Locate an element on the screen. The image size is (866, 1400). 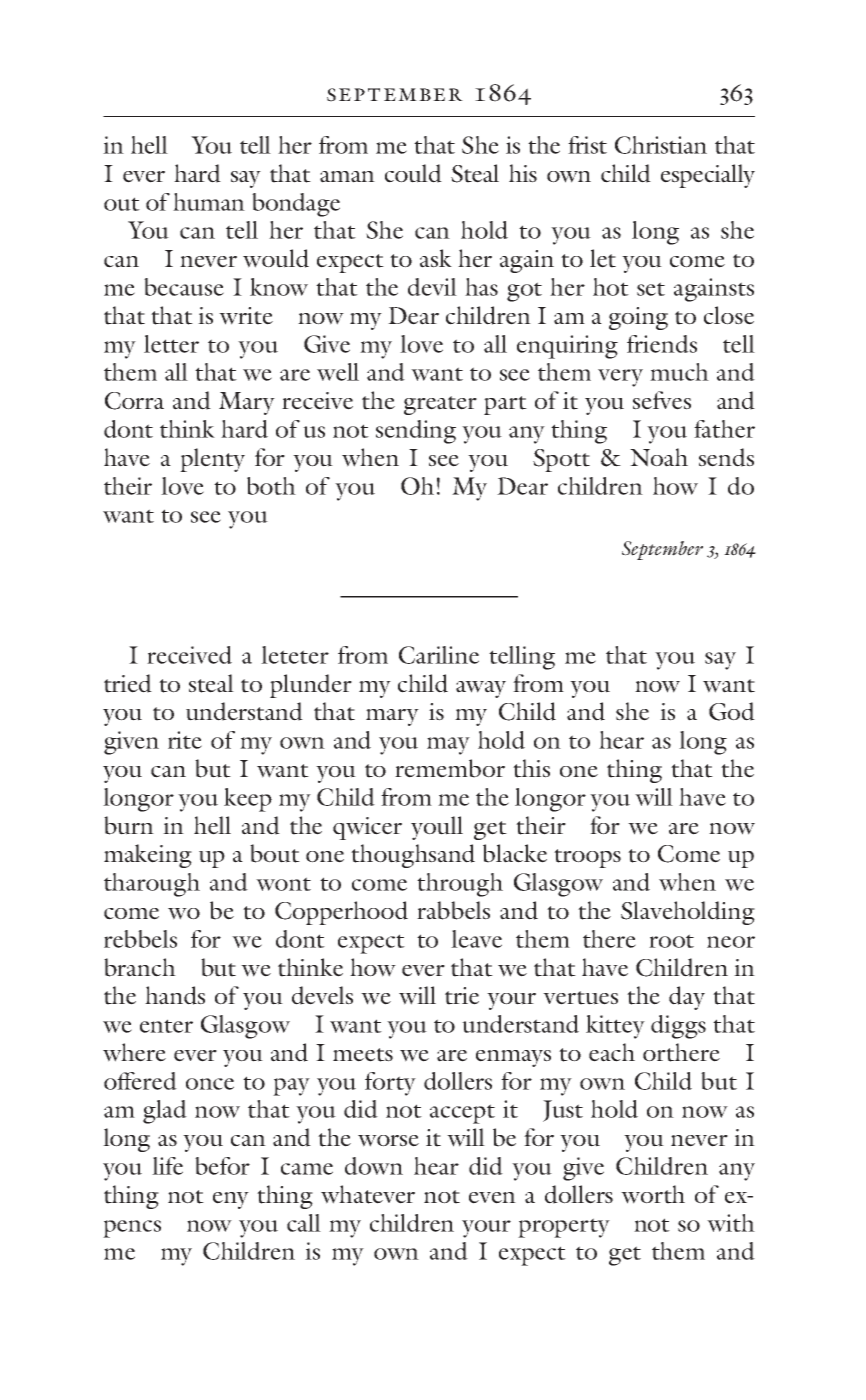
even is located at coordinates (492, 1198).
